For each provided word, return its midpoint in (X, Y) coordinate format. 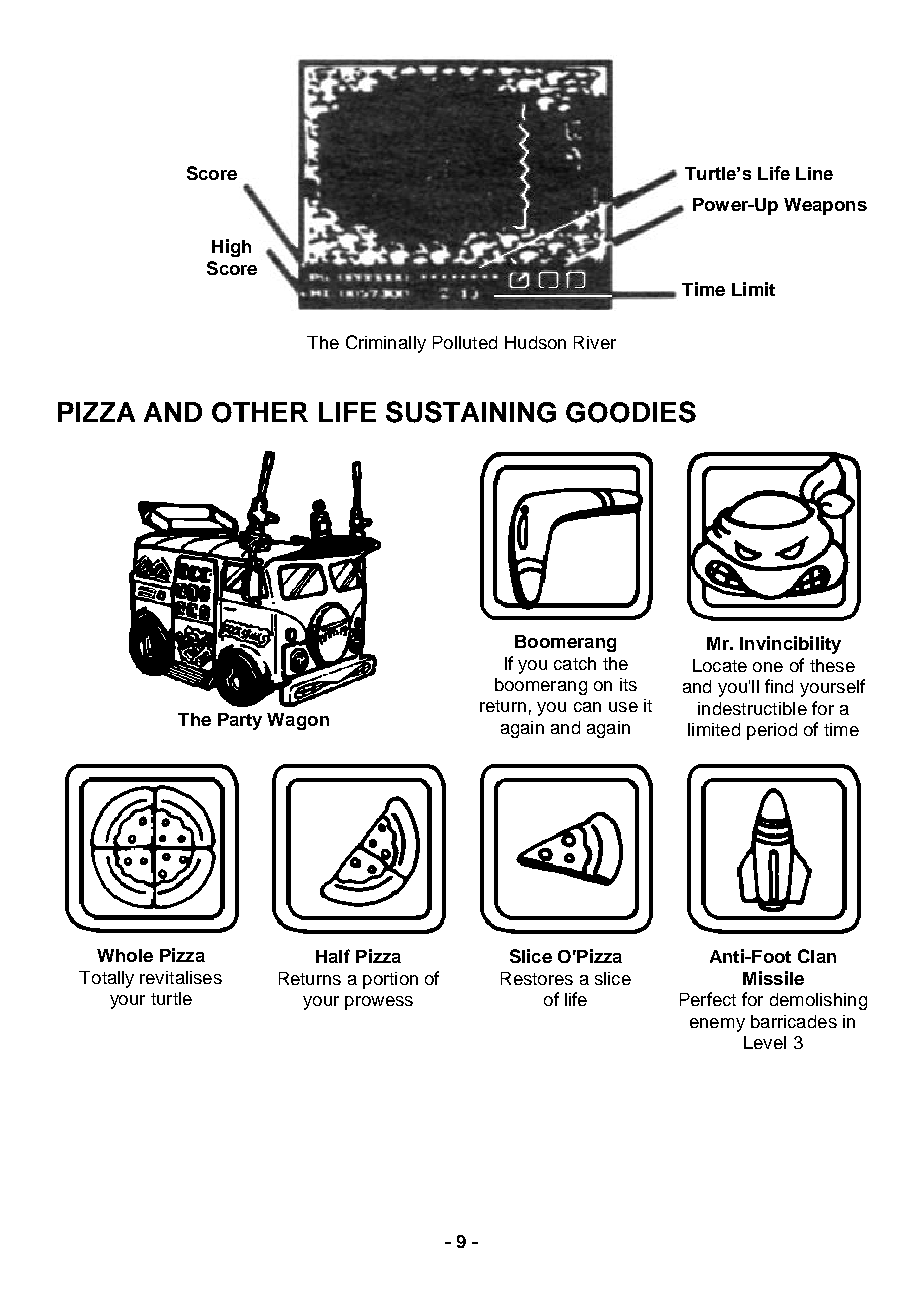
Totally (106, 979)
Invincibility (790, 645)
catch (575, 663)
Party (240, 721)
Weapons (825, 206)
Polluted (465, 342)
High (231, 248)
